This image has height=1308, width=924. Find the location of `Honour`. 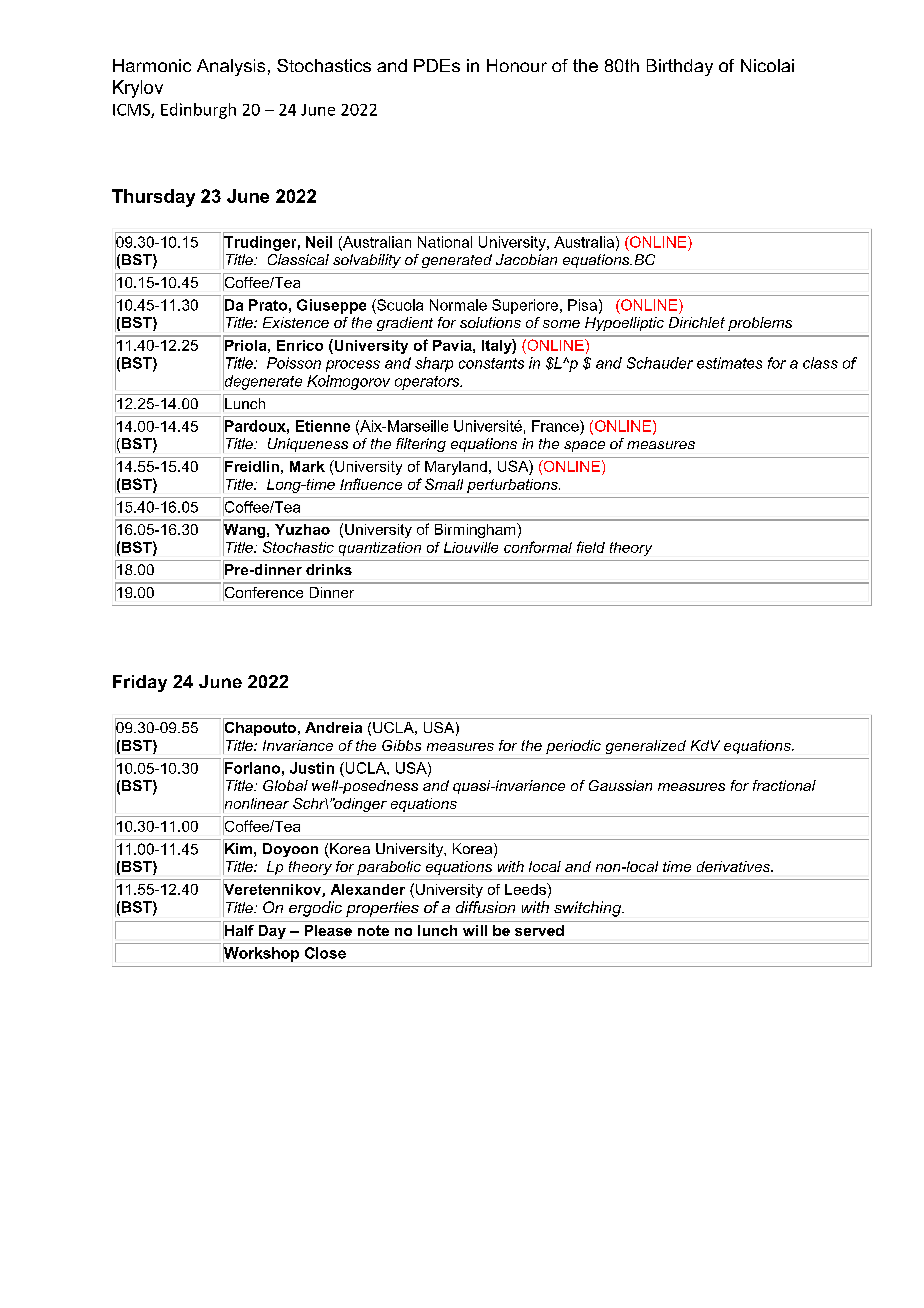

Honour is located at coordinates (517, 65).
